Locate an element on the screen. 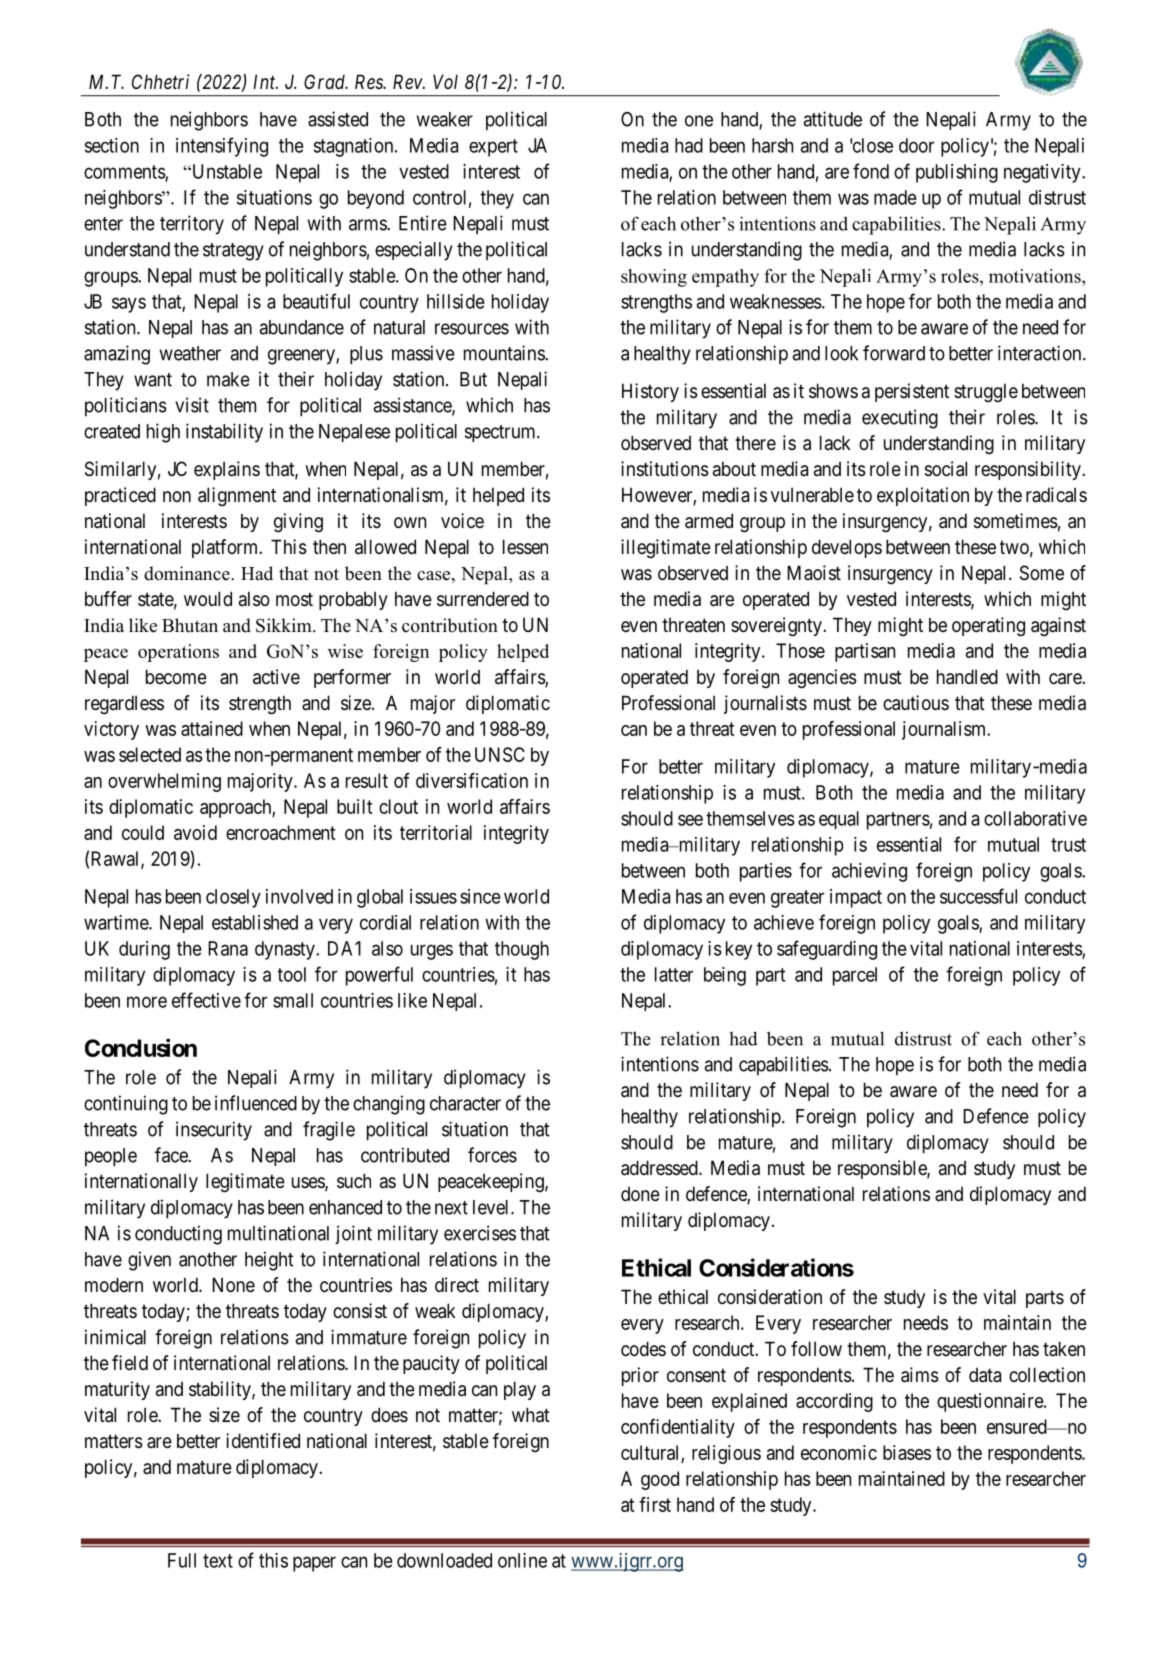 This screenshot has width=1170, height=1654. collaborative is located at coordinates (1035, 818).
